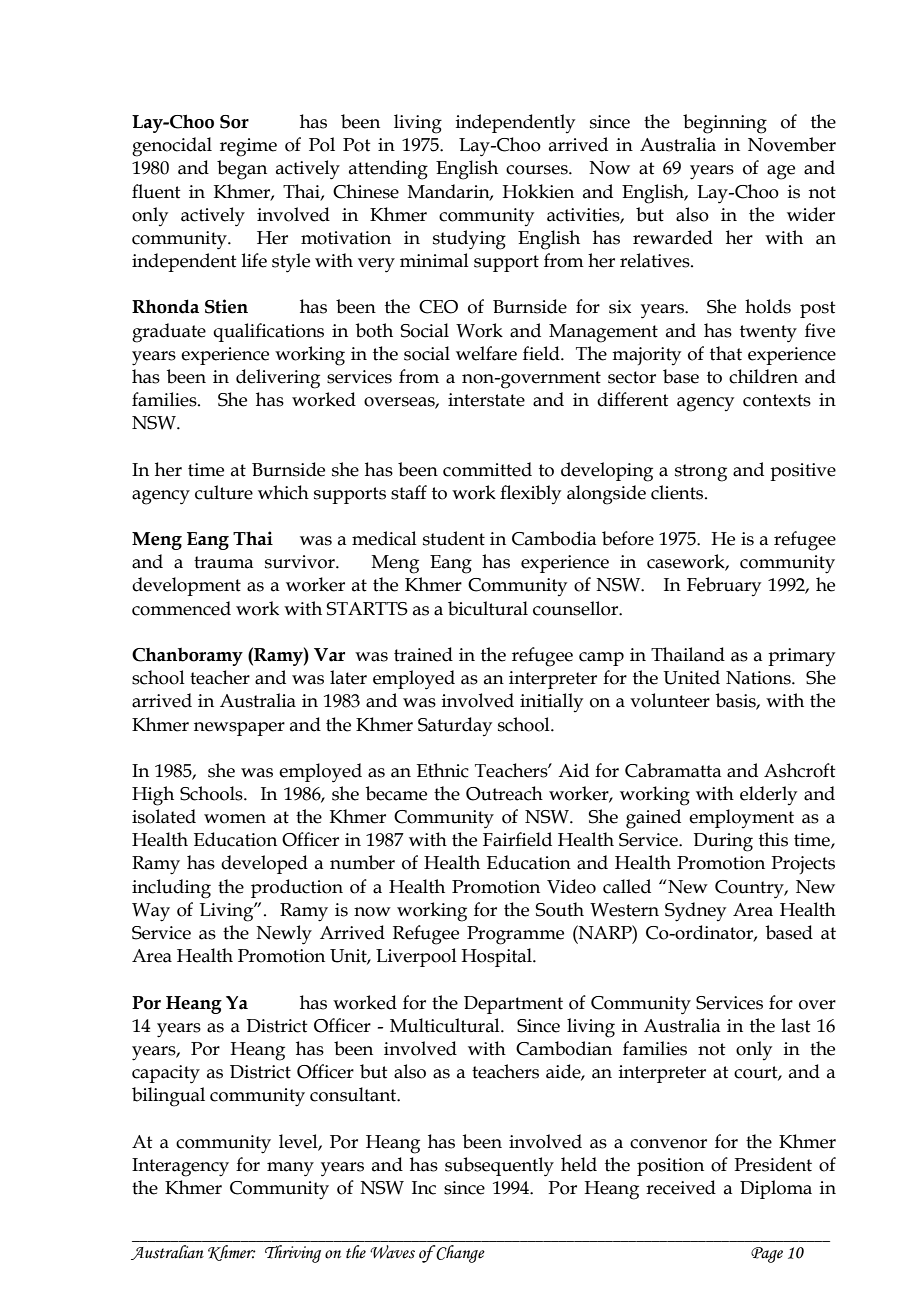 The width and height of the page is (924, 1308). Describe the element at coordinates (486, 400) in the page. I see `interstate` at that location.
